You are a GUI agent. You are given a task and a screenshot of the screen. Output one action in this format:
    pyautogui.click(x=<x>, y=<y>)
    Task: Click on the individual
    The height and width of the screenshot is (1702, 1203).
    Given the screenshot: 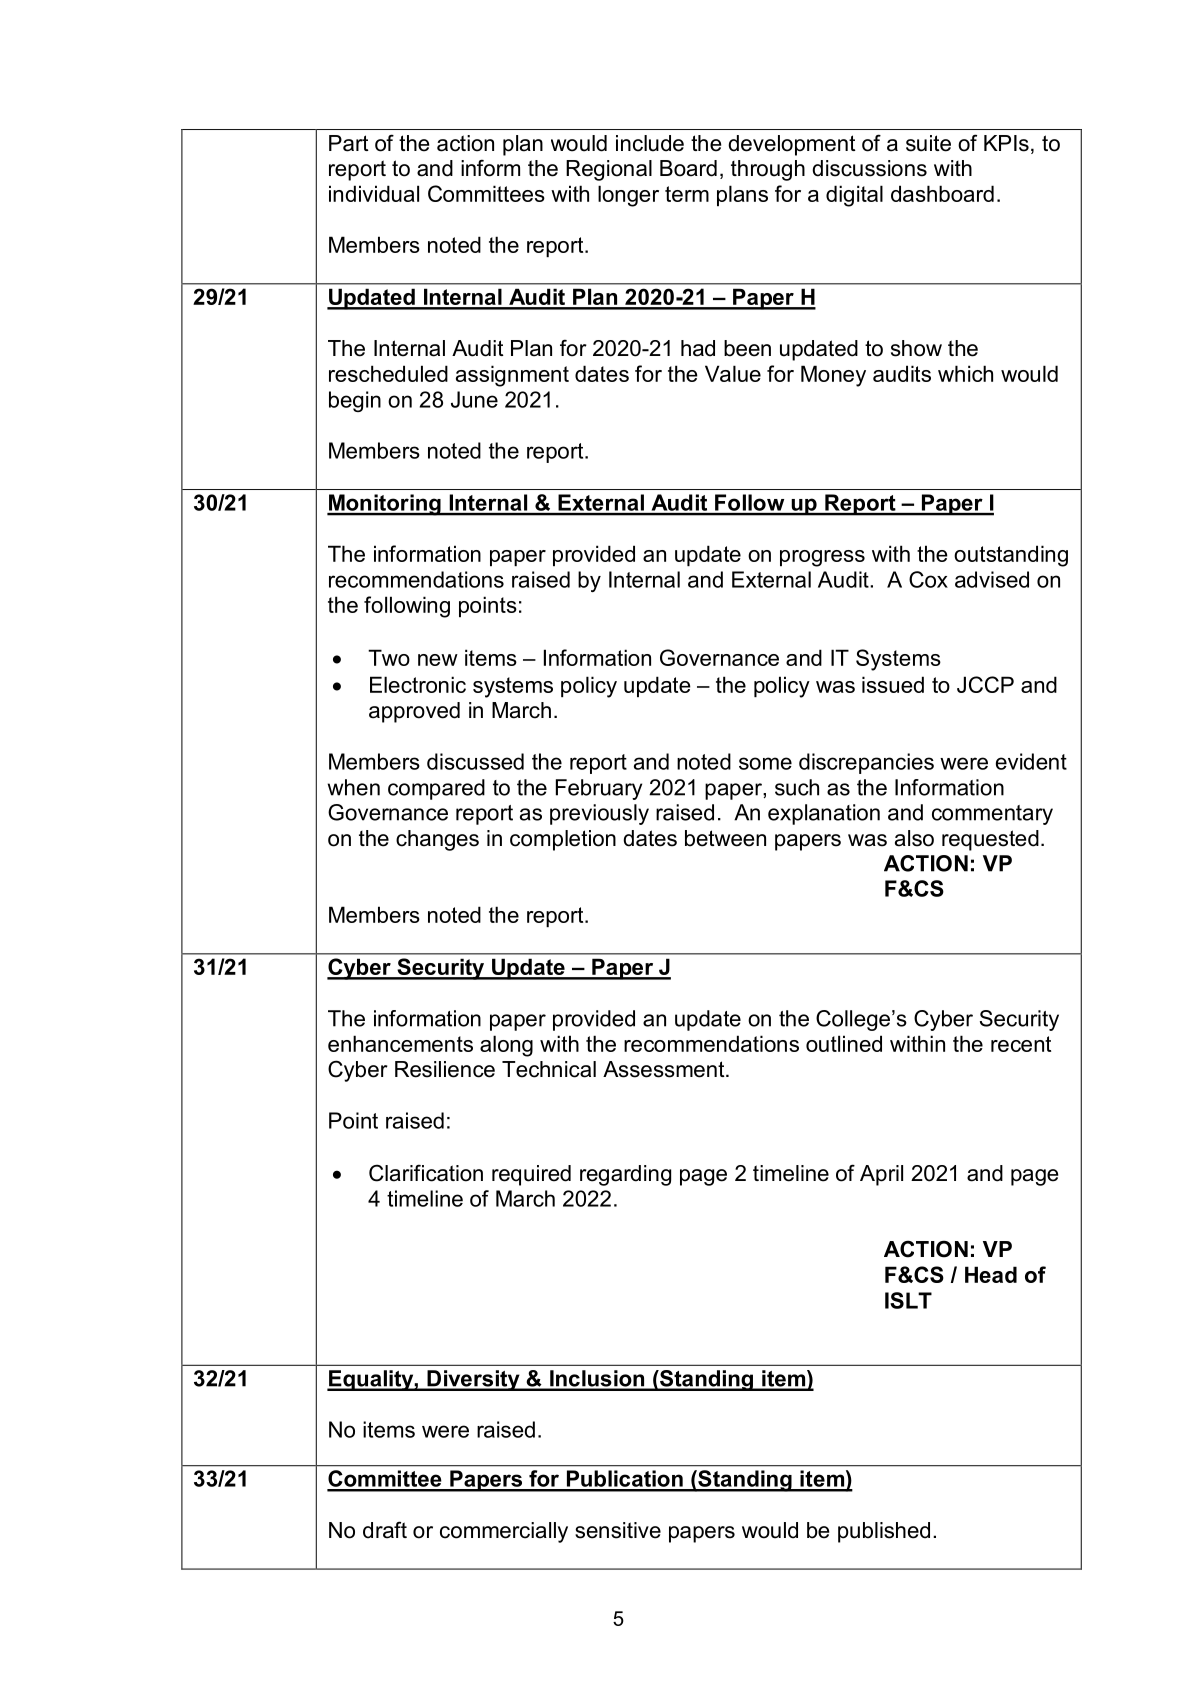 What is the action you would take?
    pyautogui.click(x=374, y=193)
